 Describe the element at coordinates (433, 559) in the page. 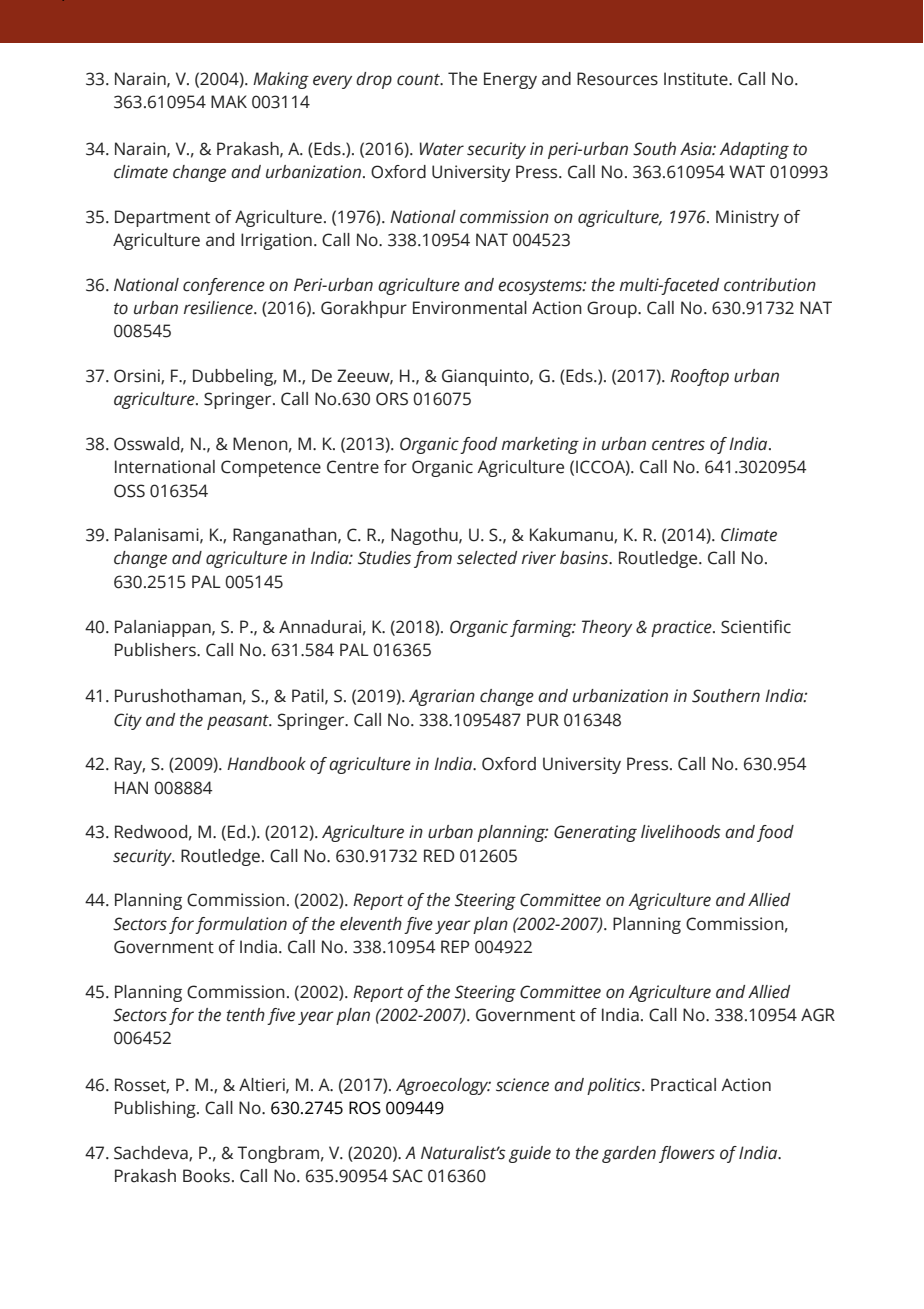

I see `from` at that location.
